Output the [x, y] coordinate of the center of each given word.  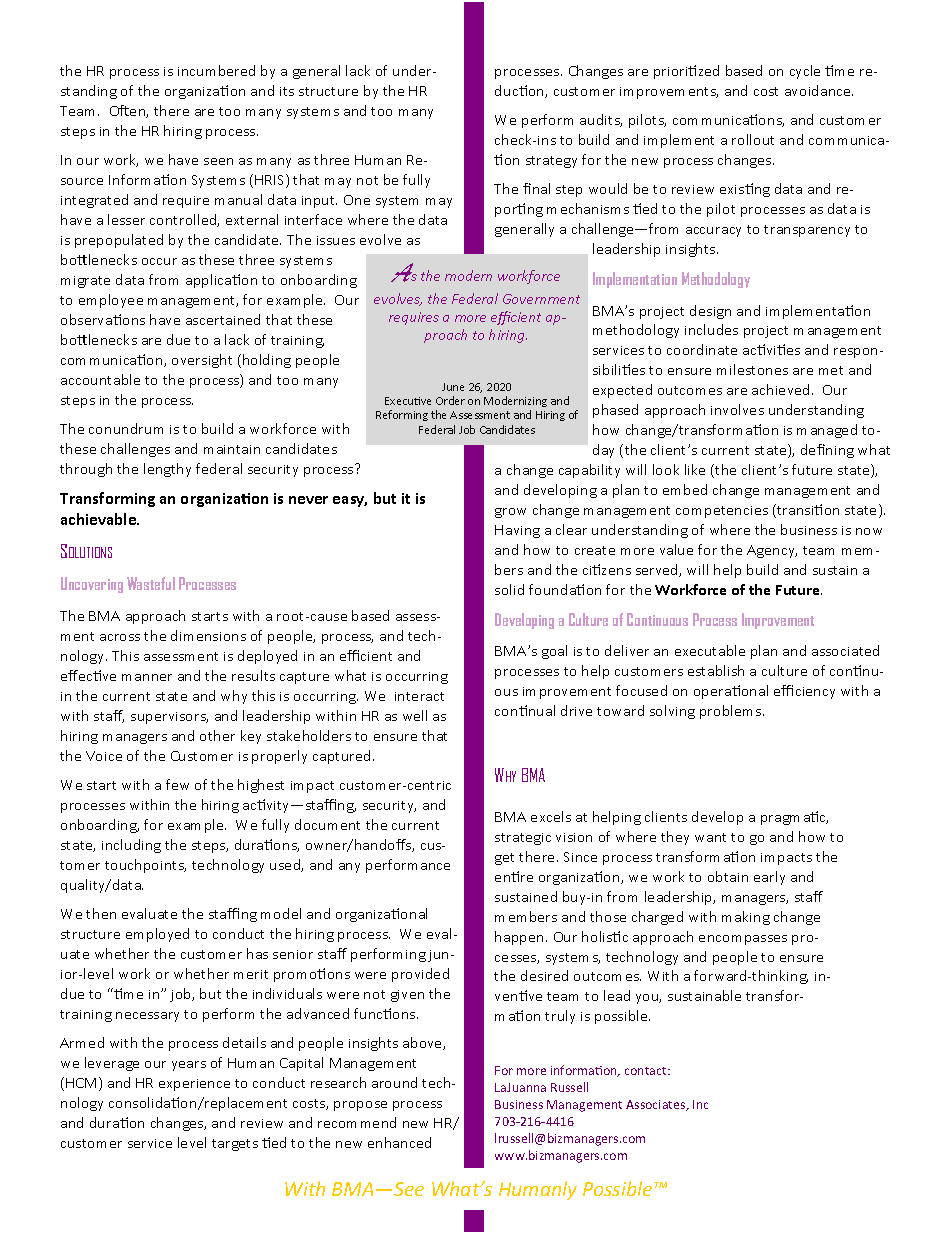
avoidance [819, 90]
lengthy [167, 470]
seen [218, 161]
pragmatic [794, 818]
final [536, 188]
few [177, 784]
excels [551, 816]
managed [827, 431]
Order [450, 400]
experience [194, 1085]
